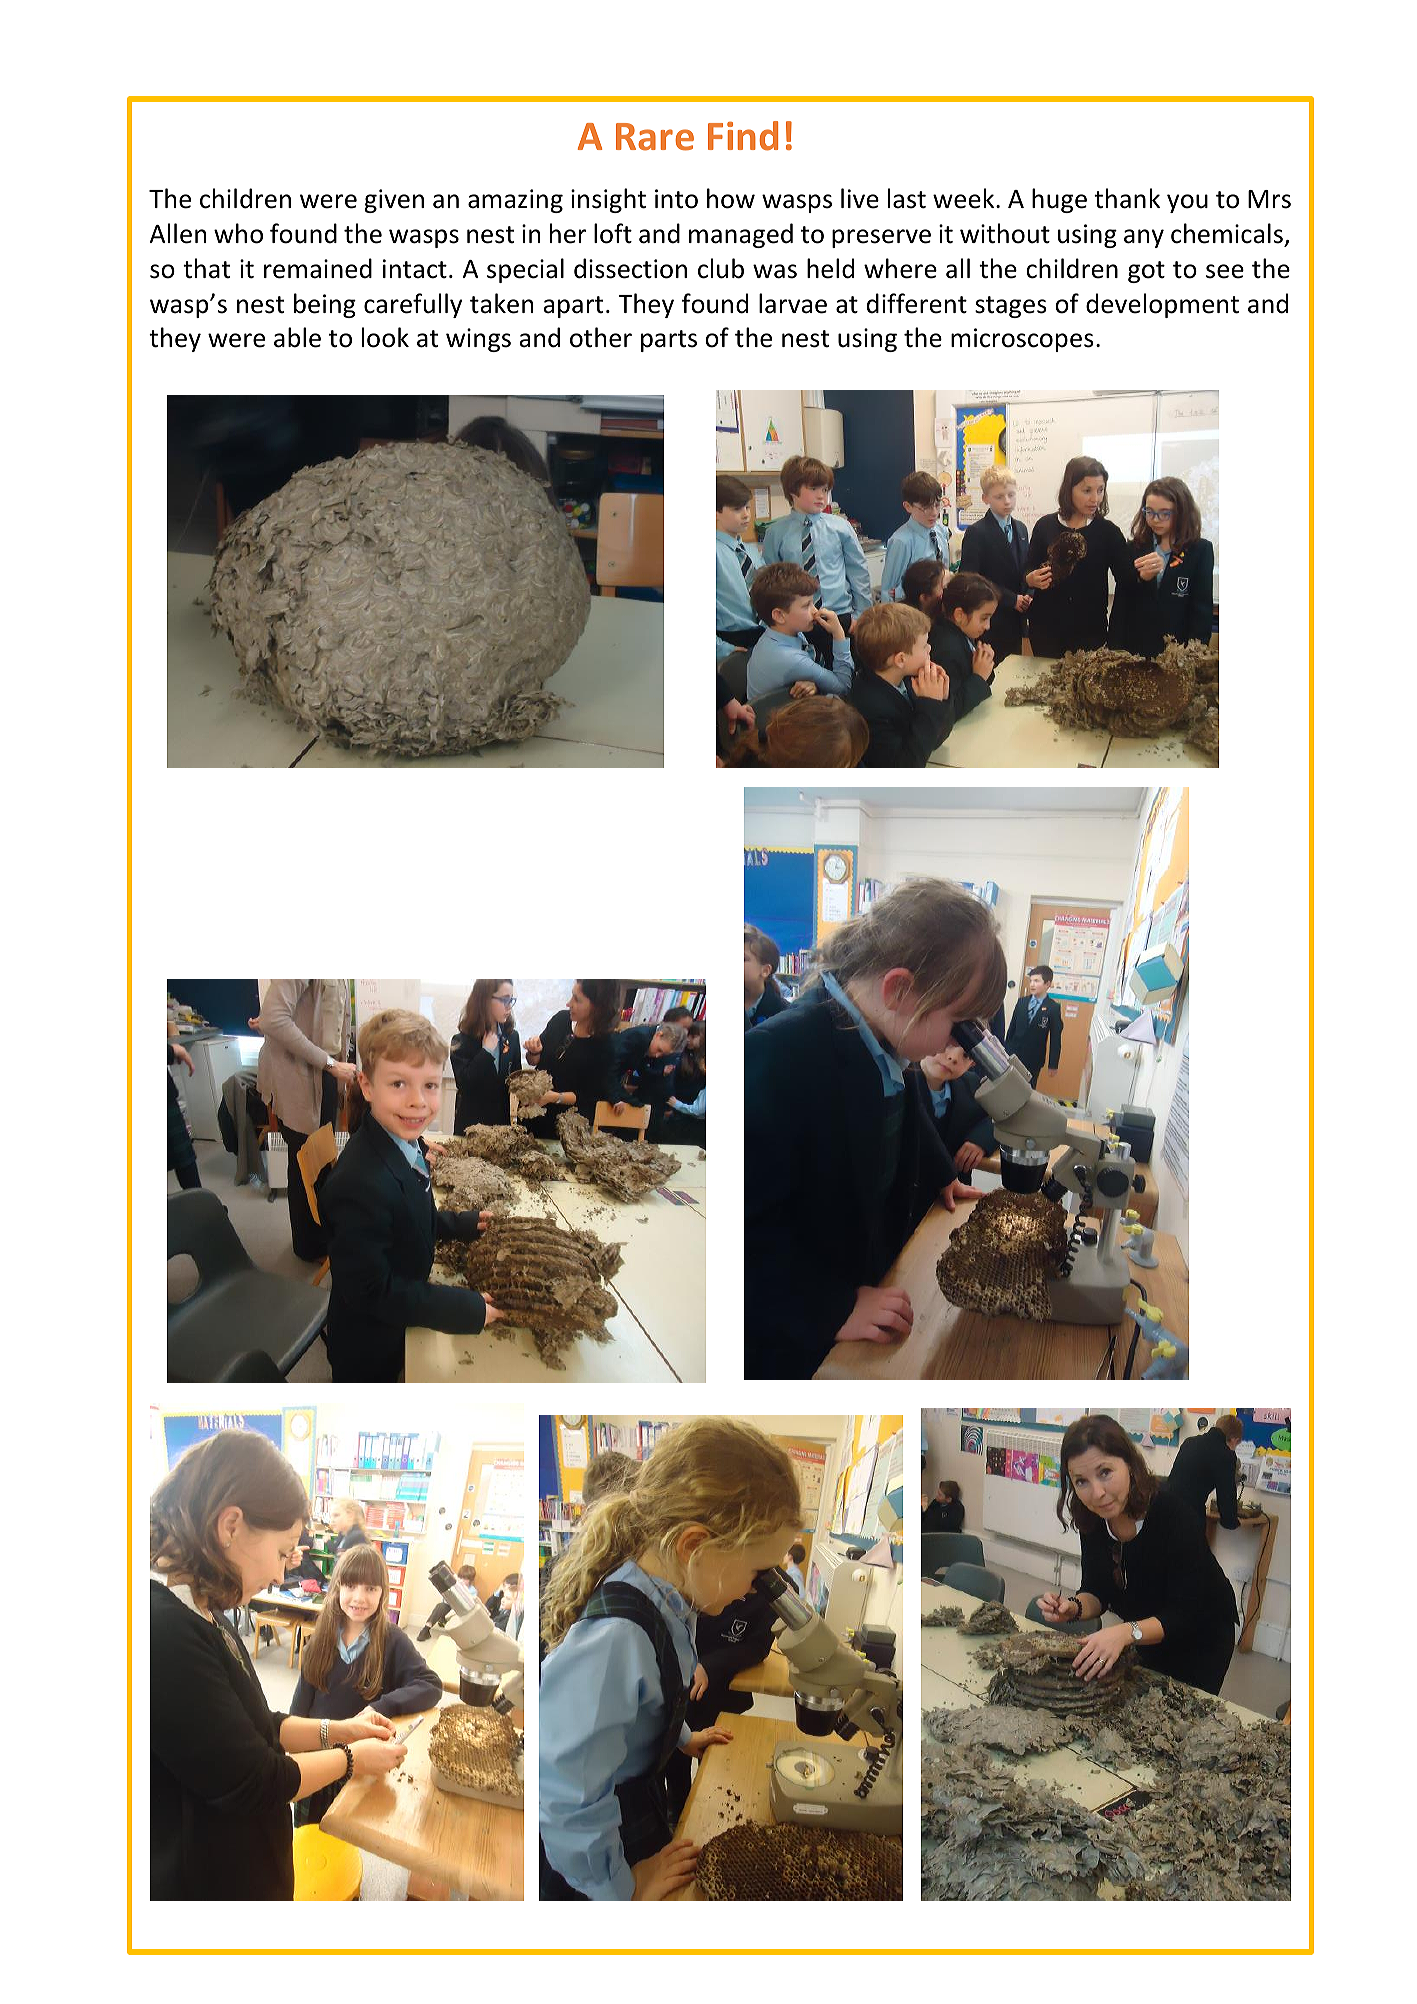  Describe the element at coordinates (743, 136) in the image. I see `Find` at that location.
